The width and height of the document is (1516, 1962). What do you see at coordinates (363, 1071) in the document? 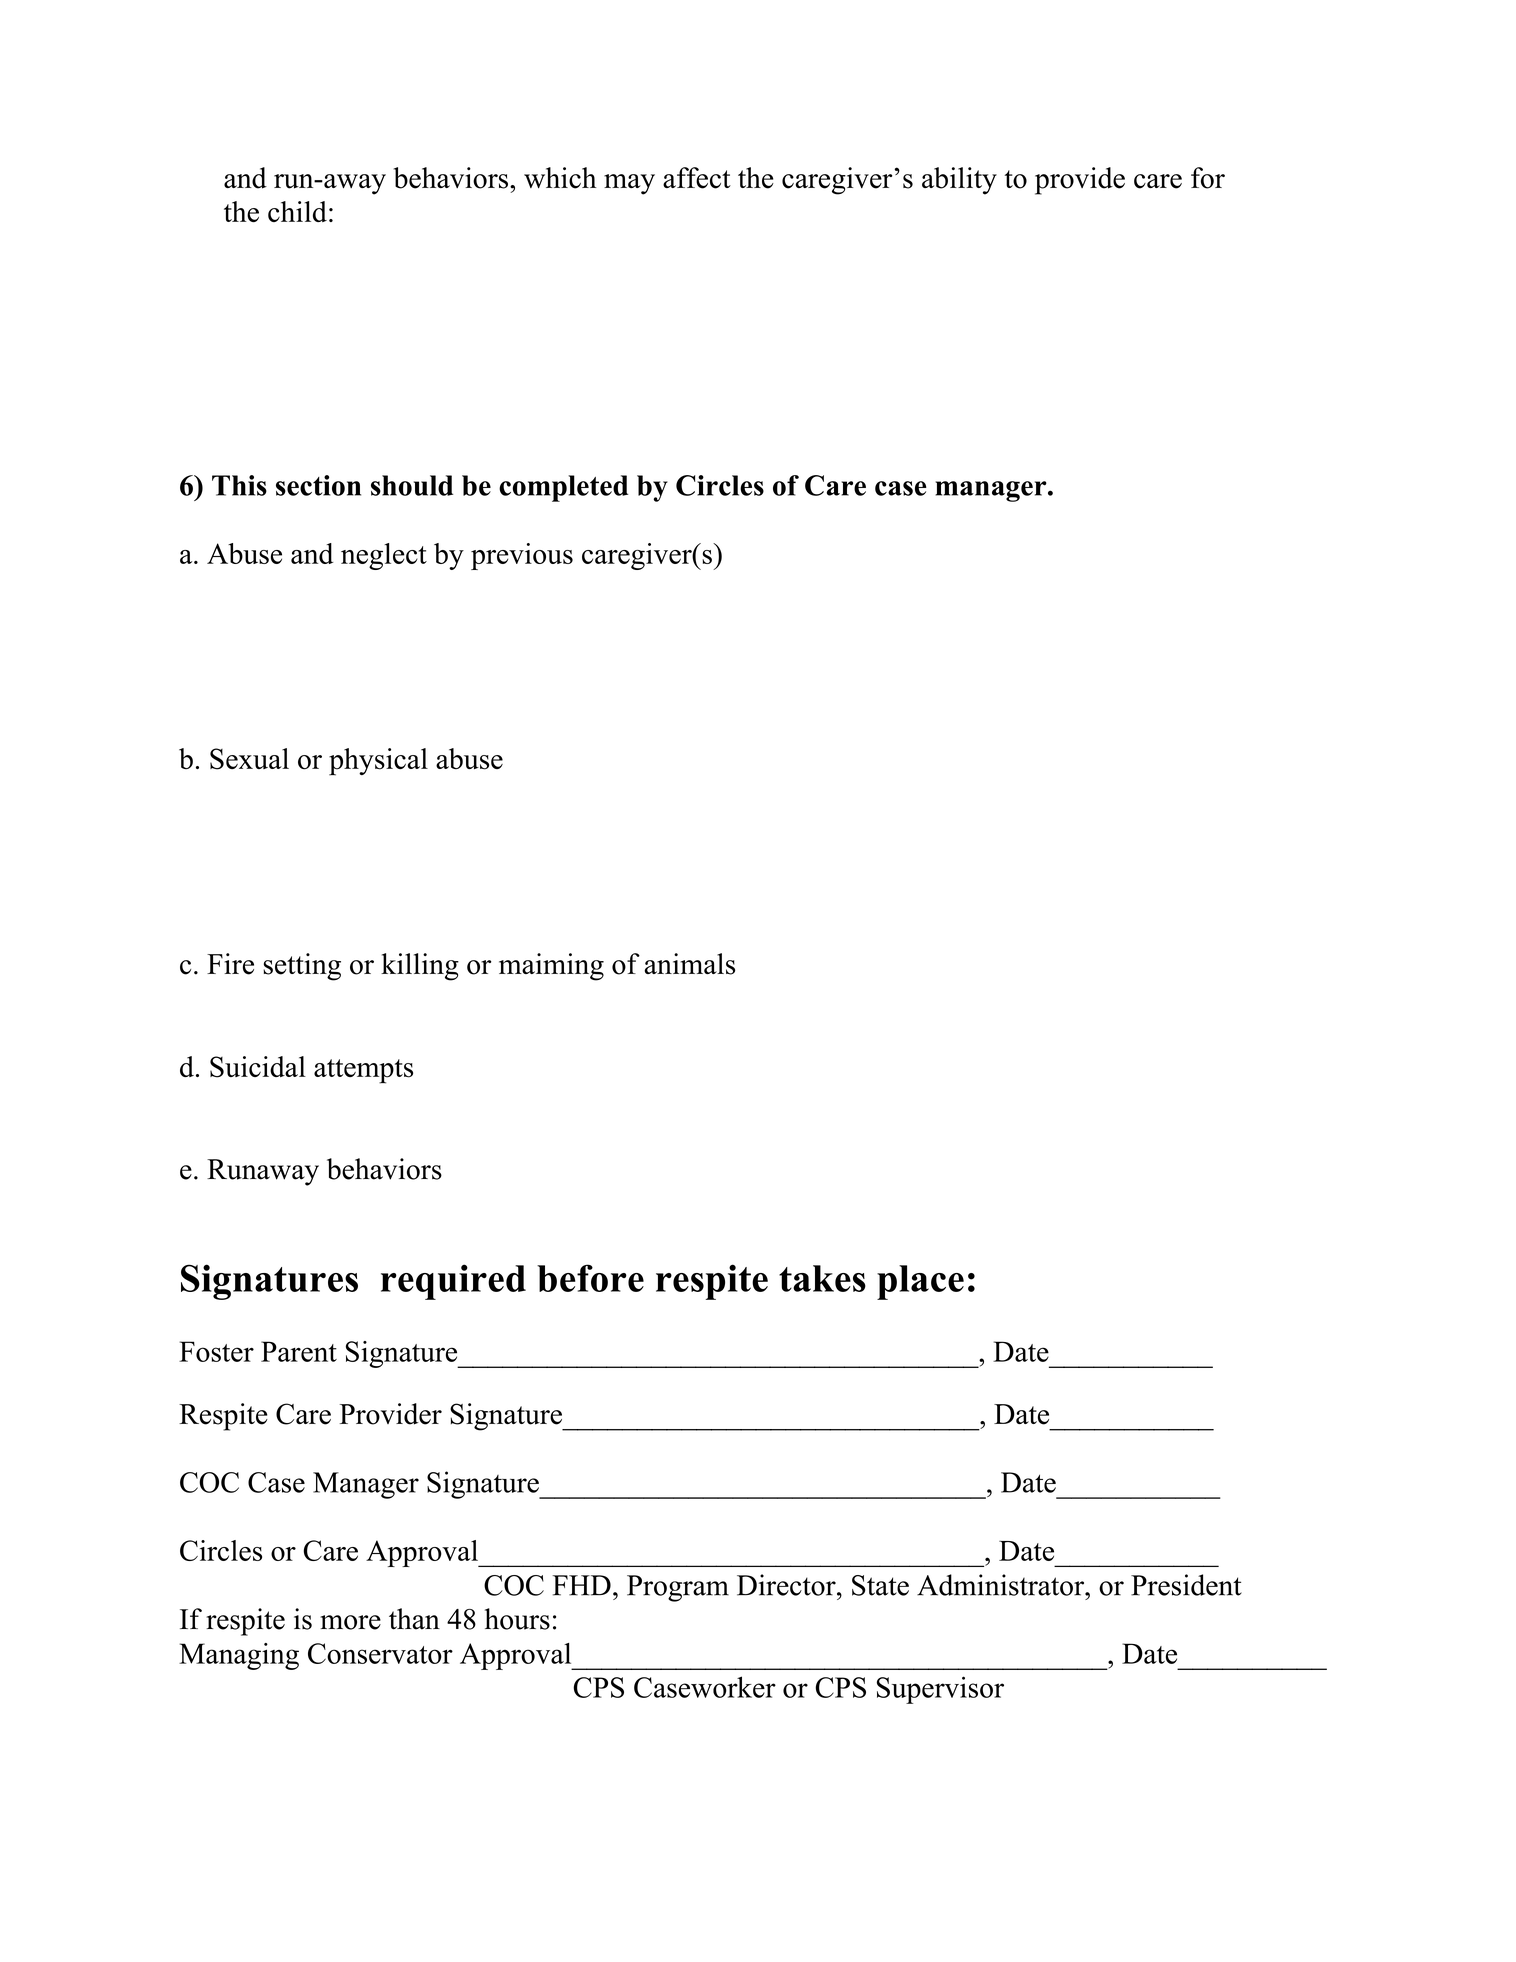
I see `attempts` at bounding box center [363, 1071].
